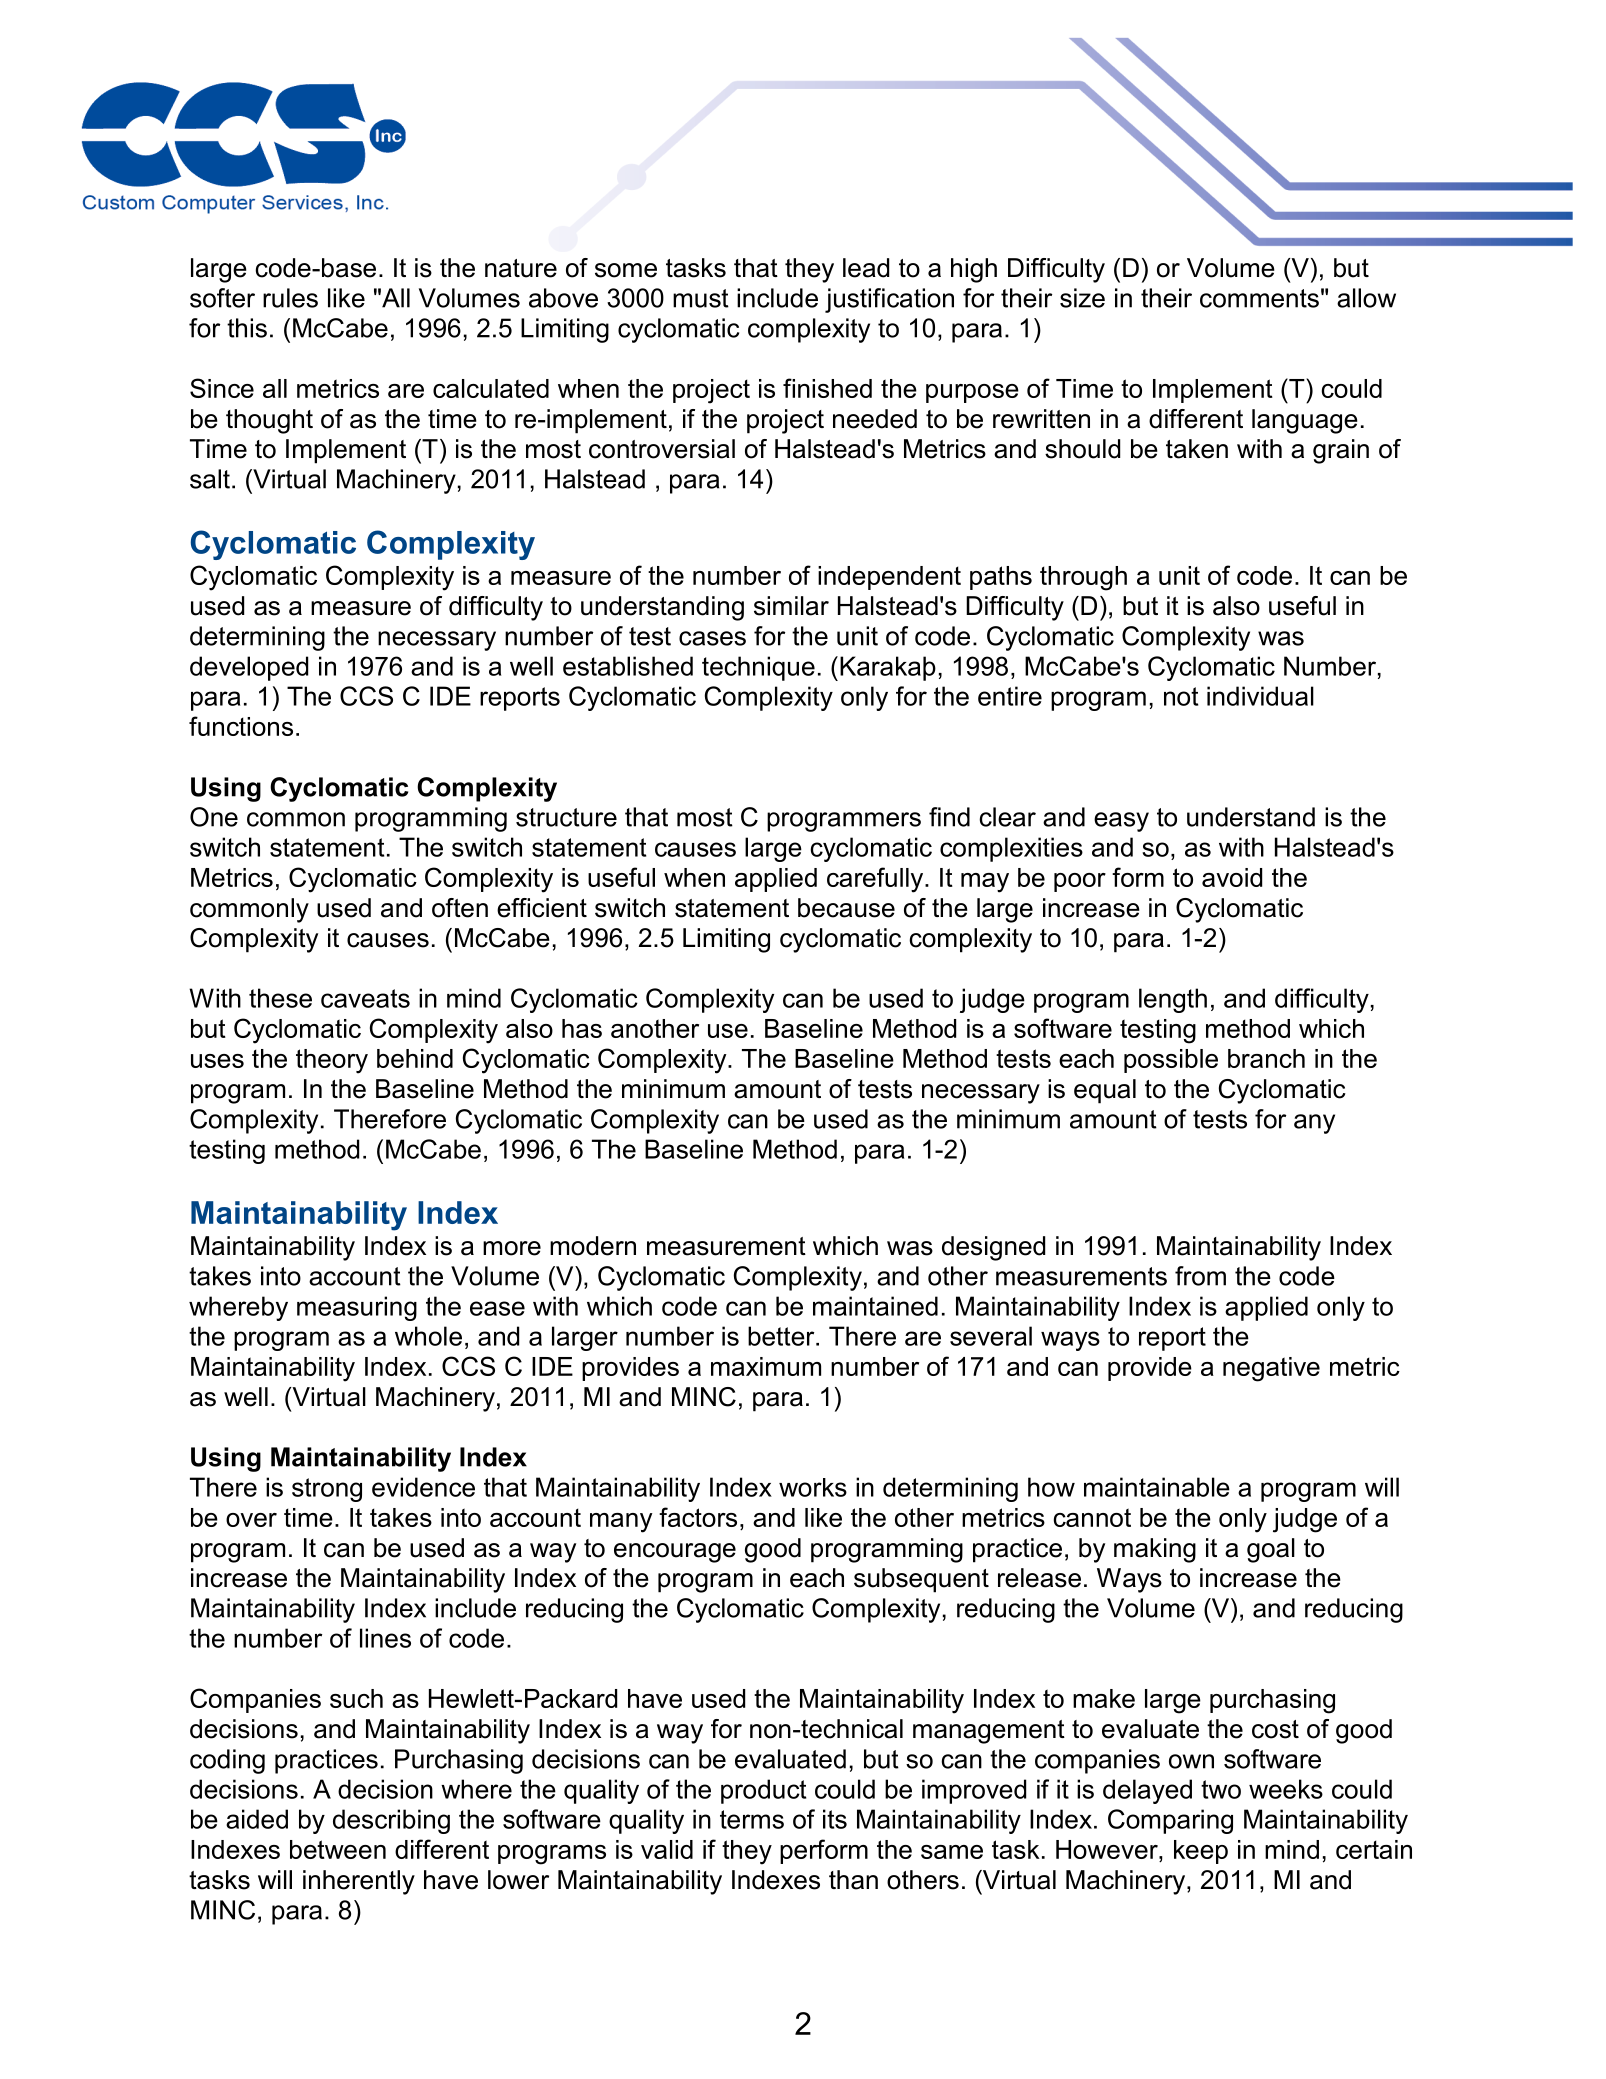 The width and height of the document is (1606, 2079). What do you see at coordinates (338, 1849) in the document?
I see `between` at bounding box center [338, 1849].
